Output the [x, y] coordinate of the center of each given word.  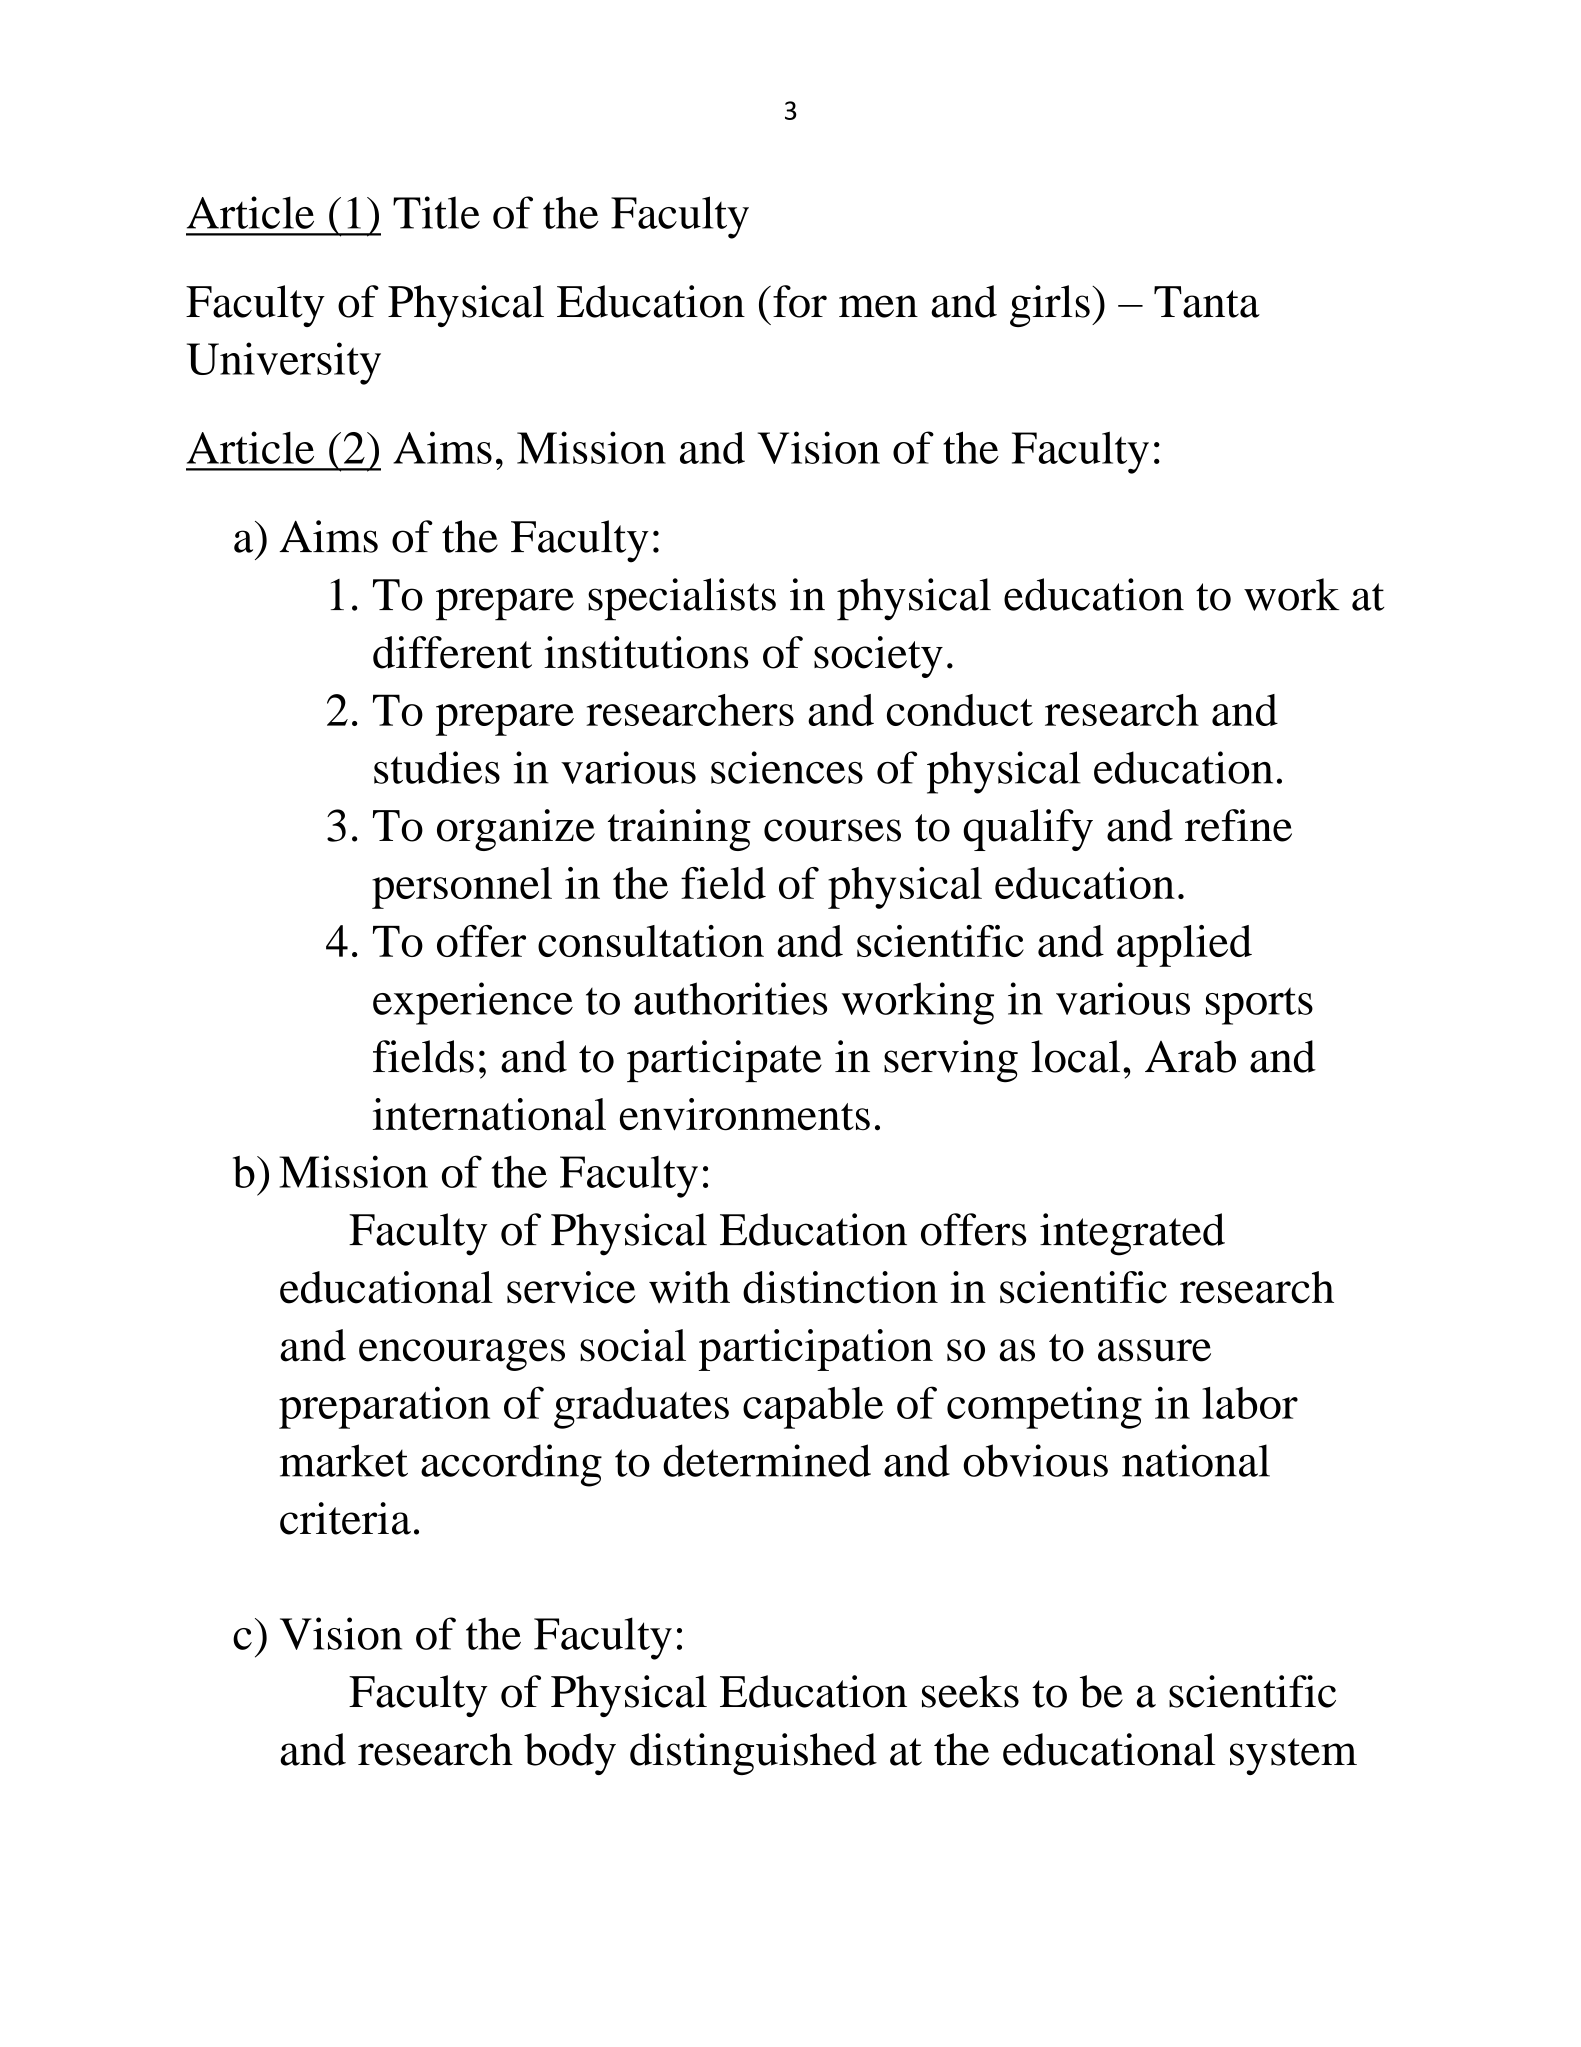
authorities [730, 998]
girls [1050, 306]
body [570, 1754]
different [452, 652]
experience [473, 1003]
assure [1154, 1350]
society [878, 657]
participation [816, 1350]
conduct [960, 710]
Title [436, 212]
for [800, 301]
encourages [462, 1355]
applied [1184, 946]
